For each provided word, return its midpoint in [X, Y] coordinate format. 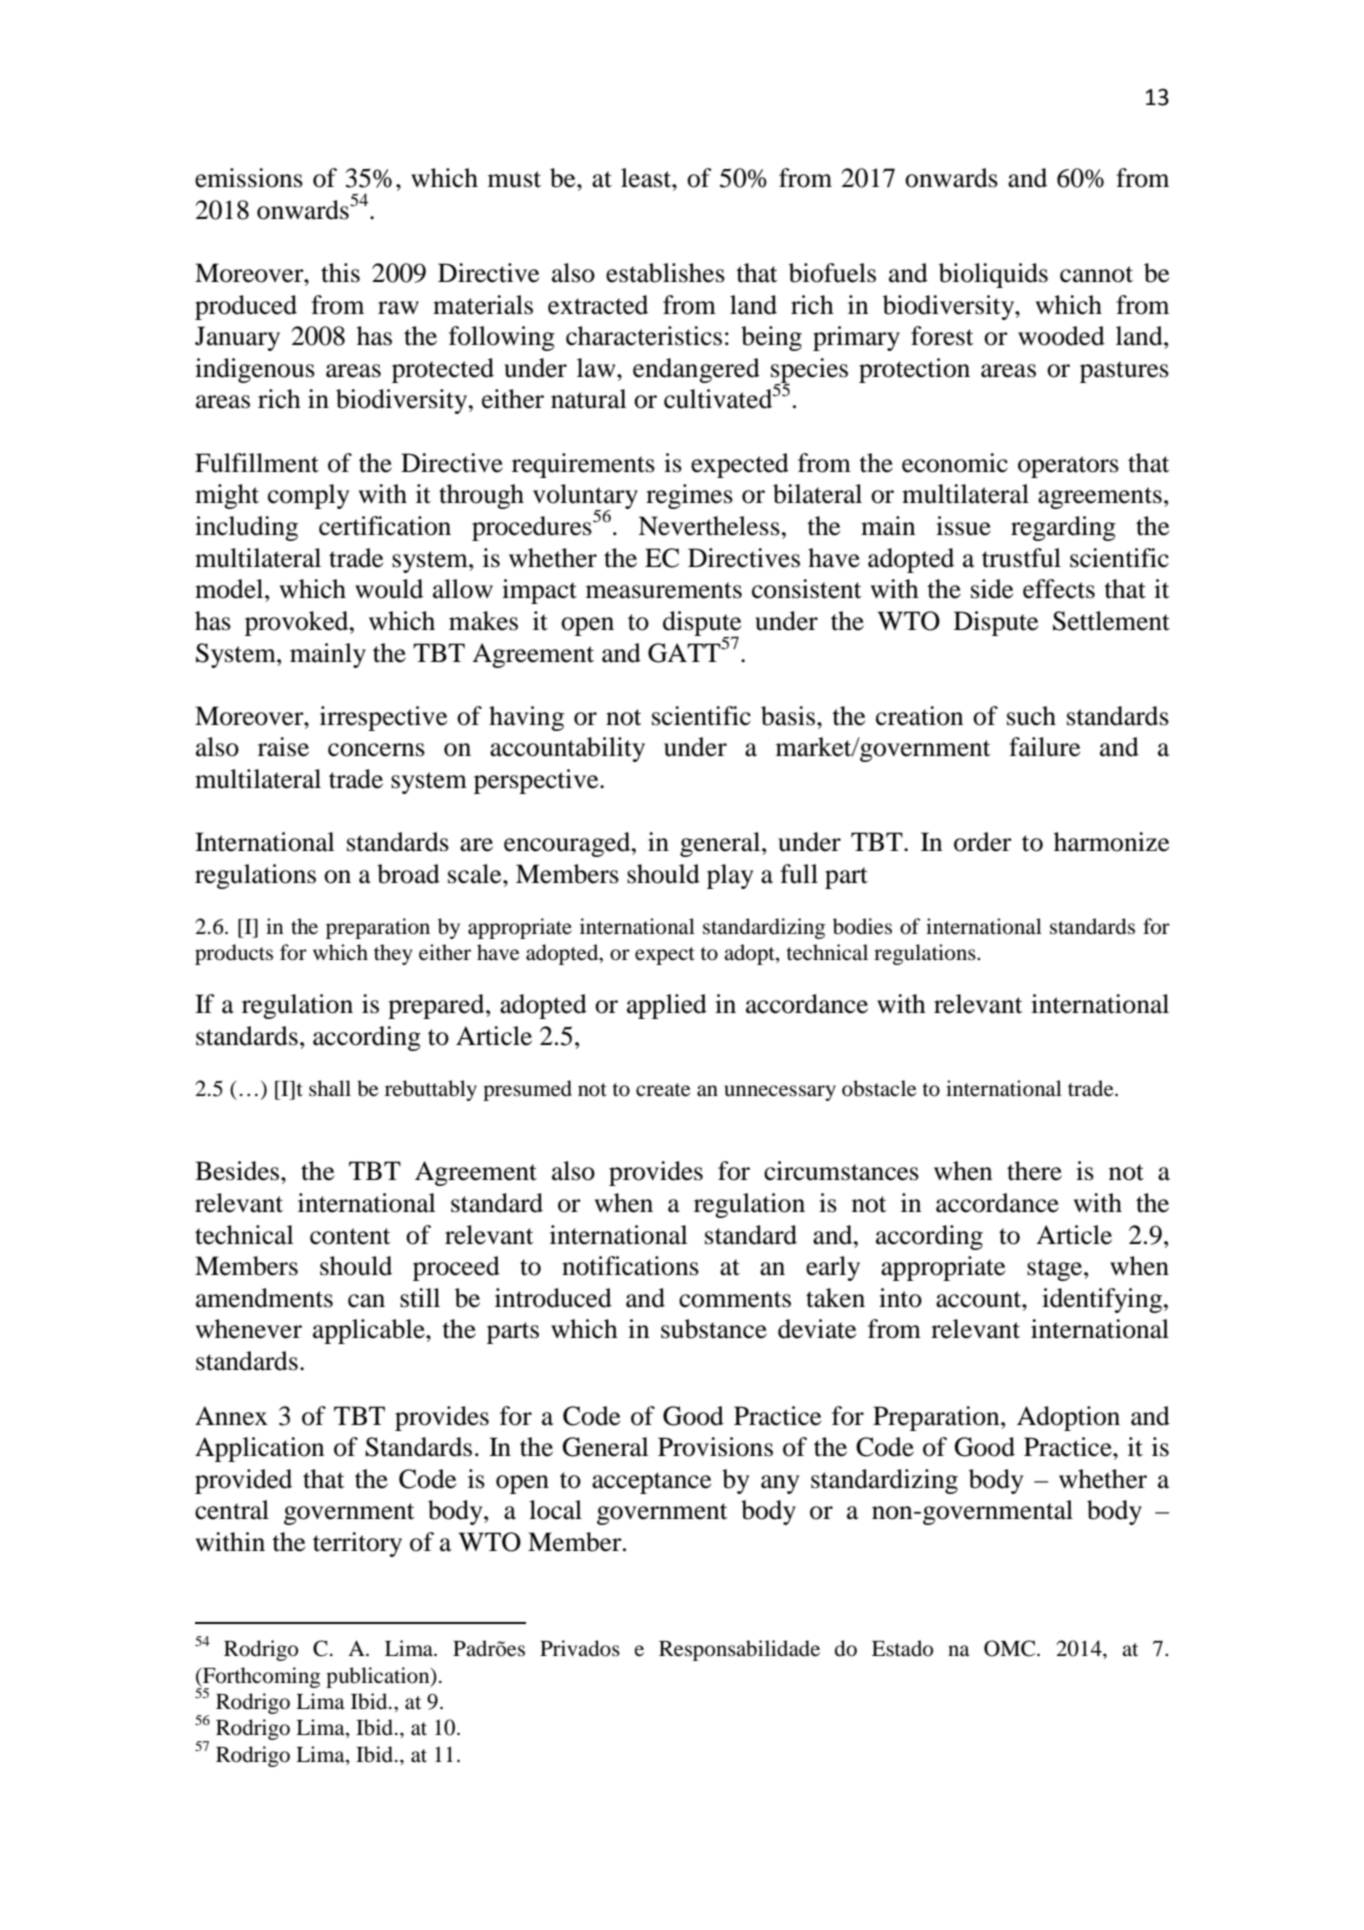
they [393, 954]
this [340, 273]
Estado [902, 1648]
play [730, 876]
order [983, 842]
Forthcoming [260, 1678]
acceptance [651, 1483]
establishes [665, 273]
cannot [1096, 274]
